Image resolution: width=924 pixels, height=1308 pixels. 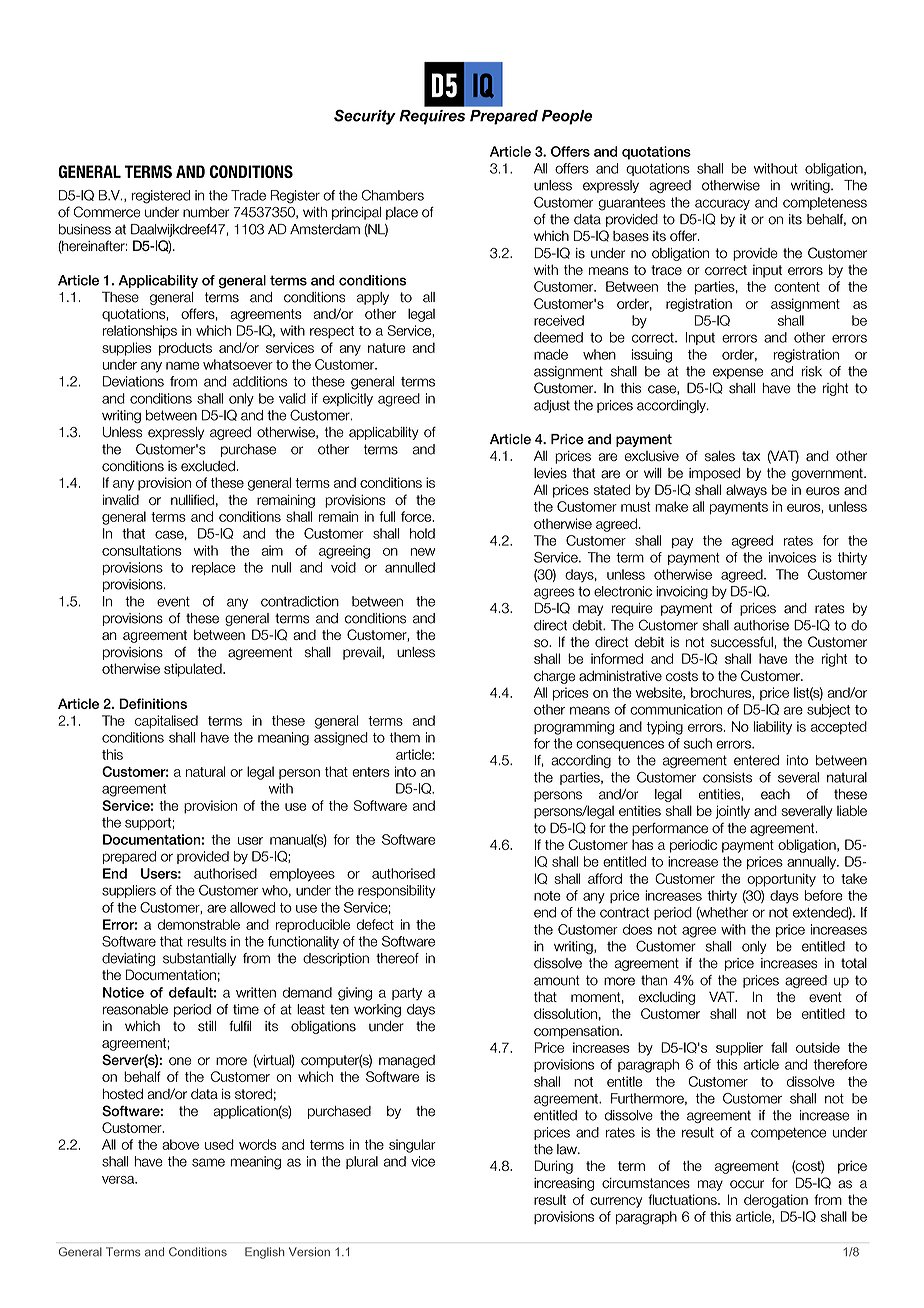 What do you see at coordinates (751, 456) in the screenshot?
I see `tax` at bounding box center [751, 456].
